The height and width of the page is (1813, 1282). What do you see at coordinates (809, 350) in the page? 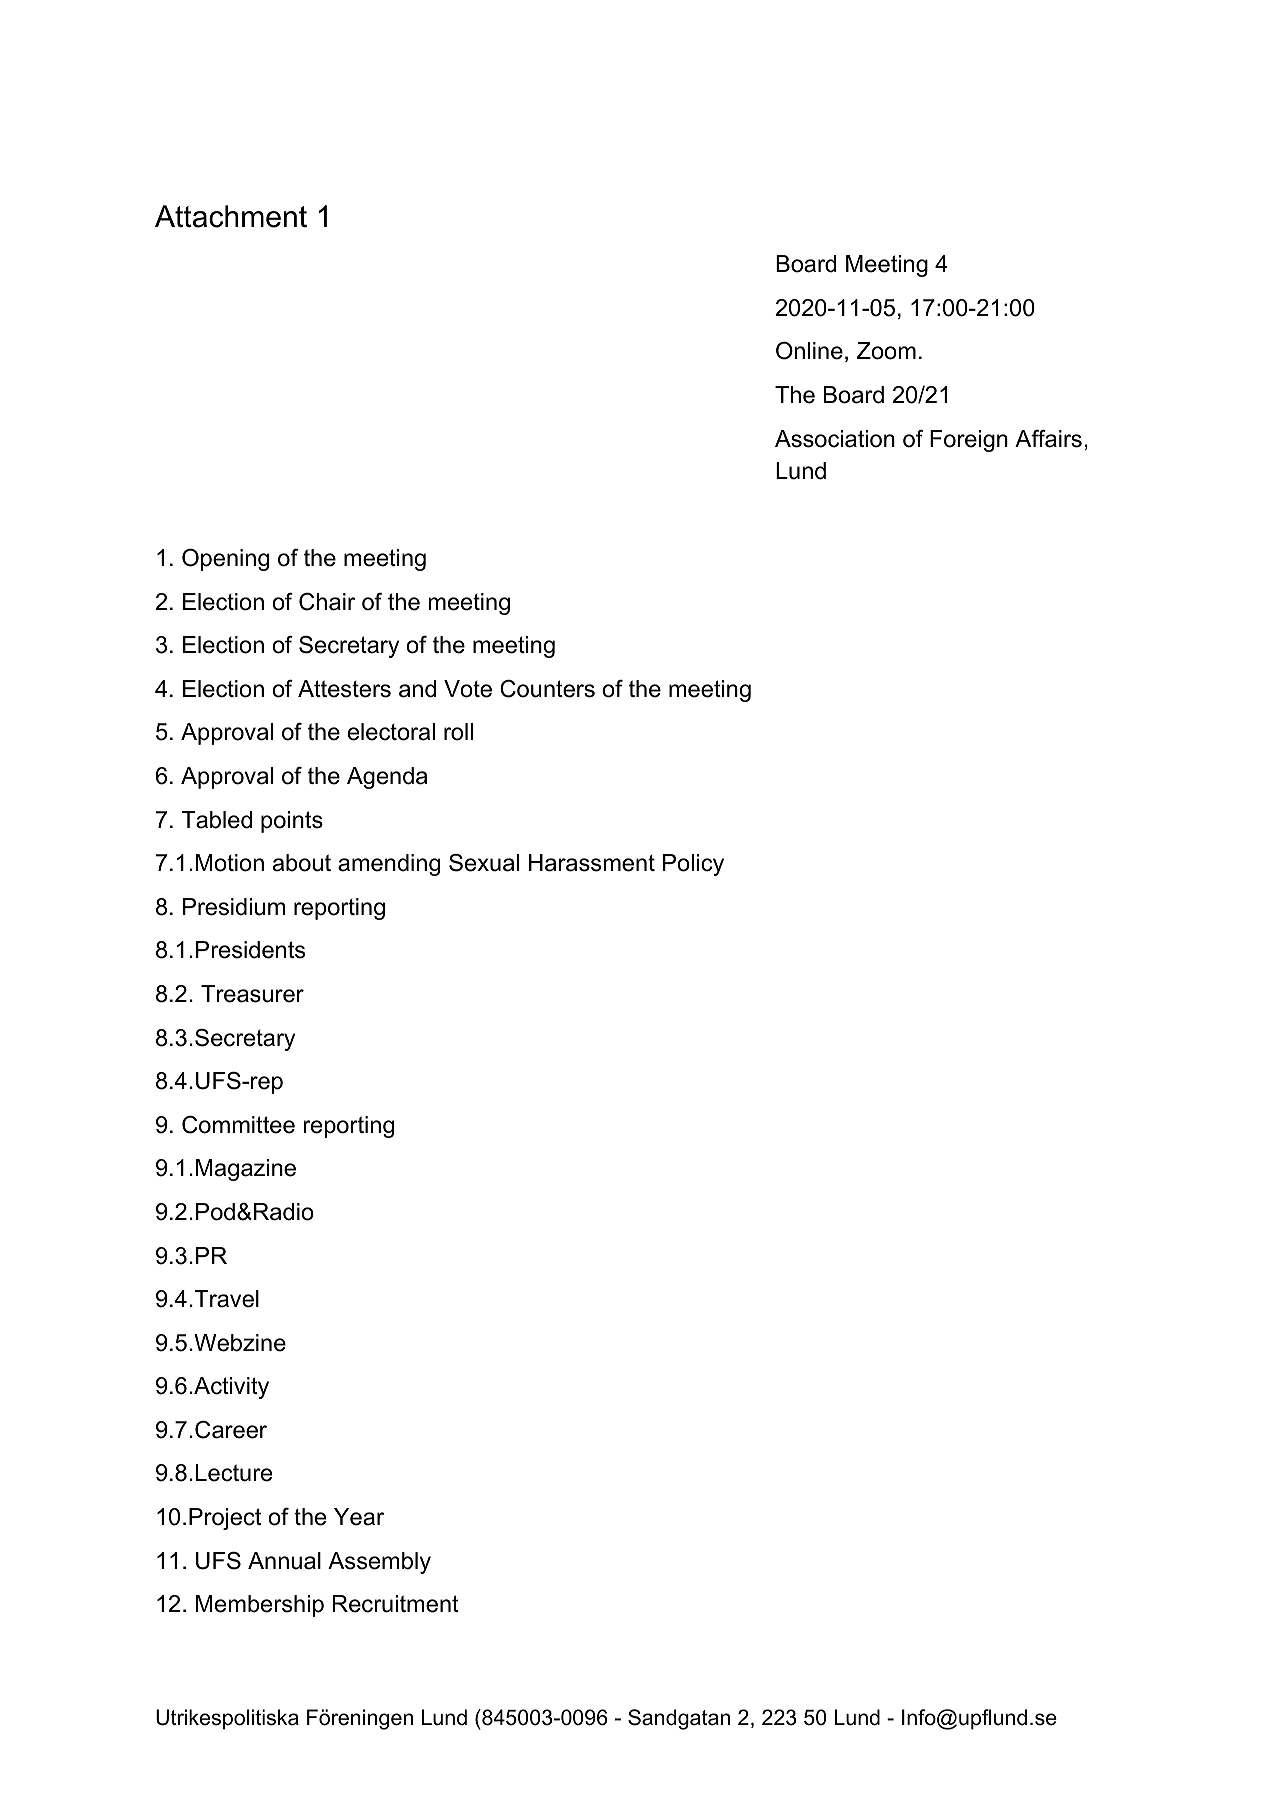
I see `Online` at bounding box center [809, 350].
